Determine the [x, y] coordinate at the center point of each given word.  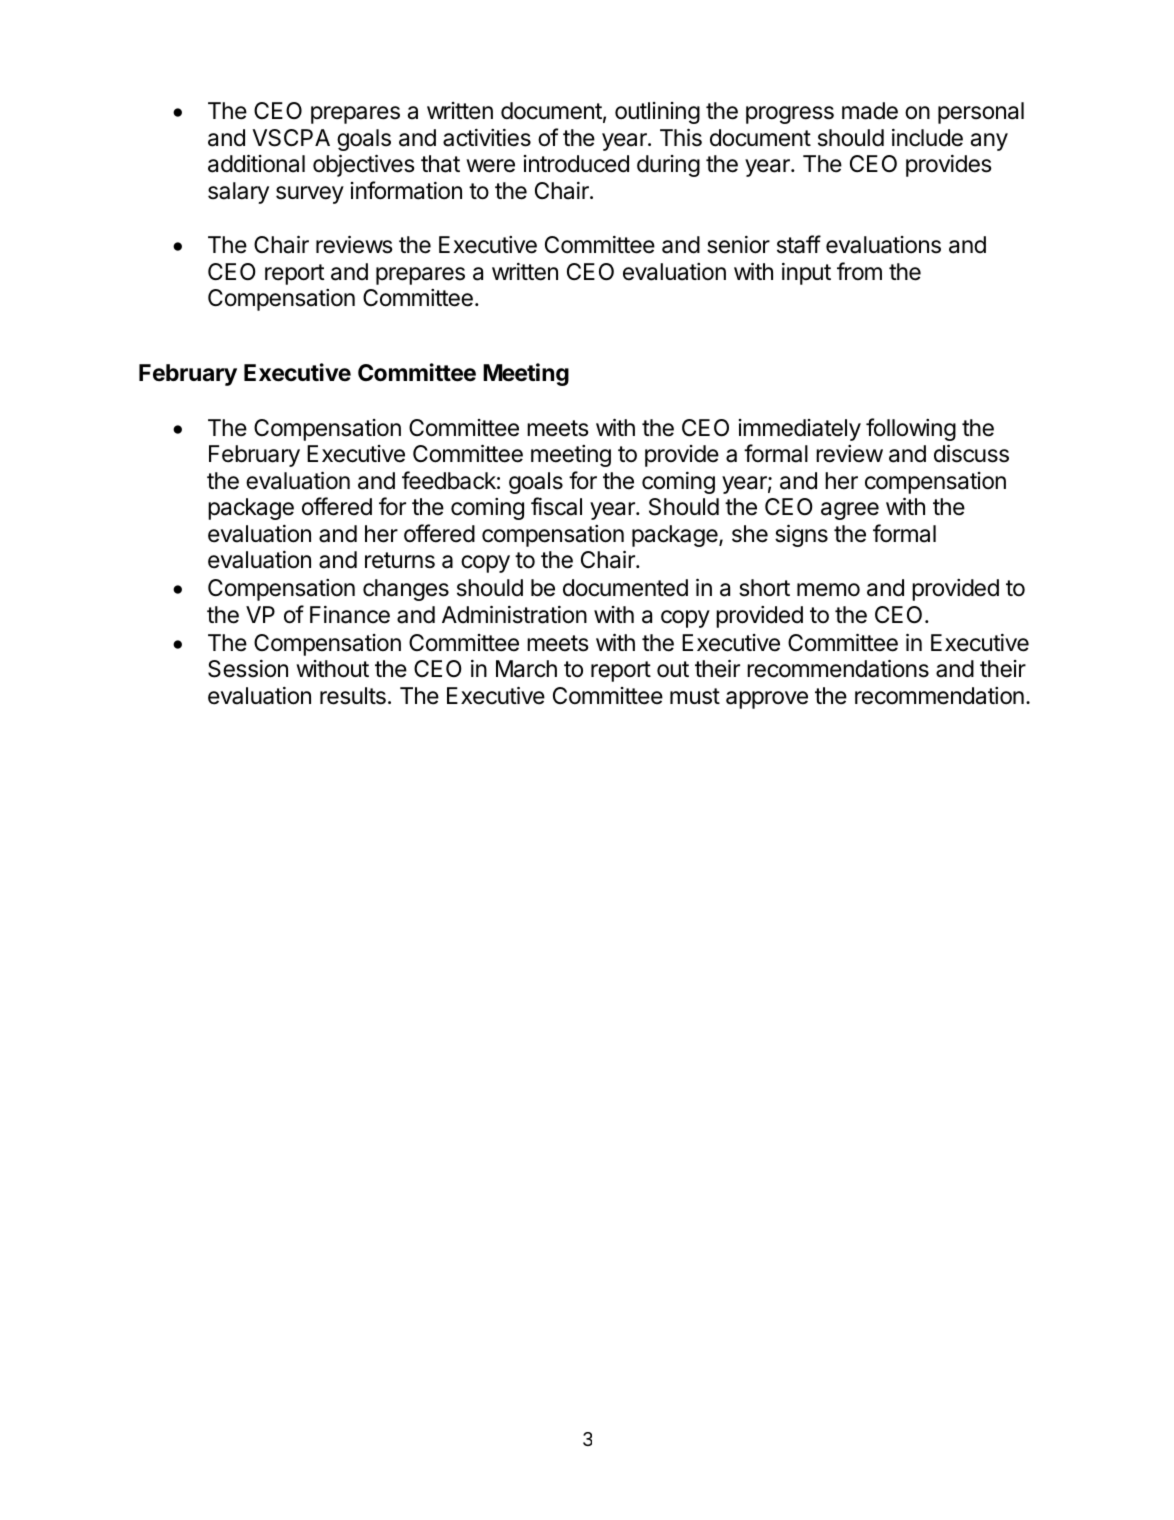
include [927, 138]
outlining [657, 113]
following [911, 429]
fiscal [556, 506]
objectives [364, 165]
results [353, 696]
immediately [800, 430]
